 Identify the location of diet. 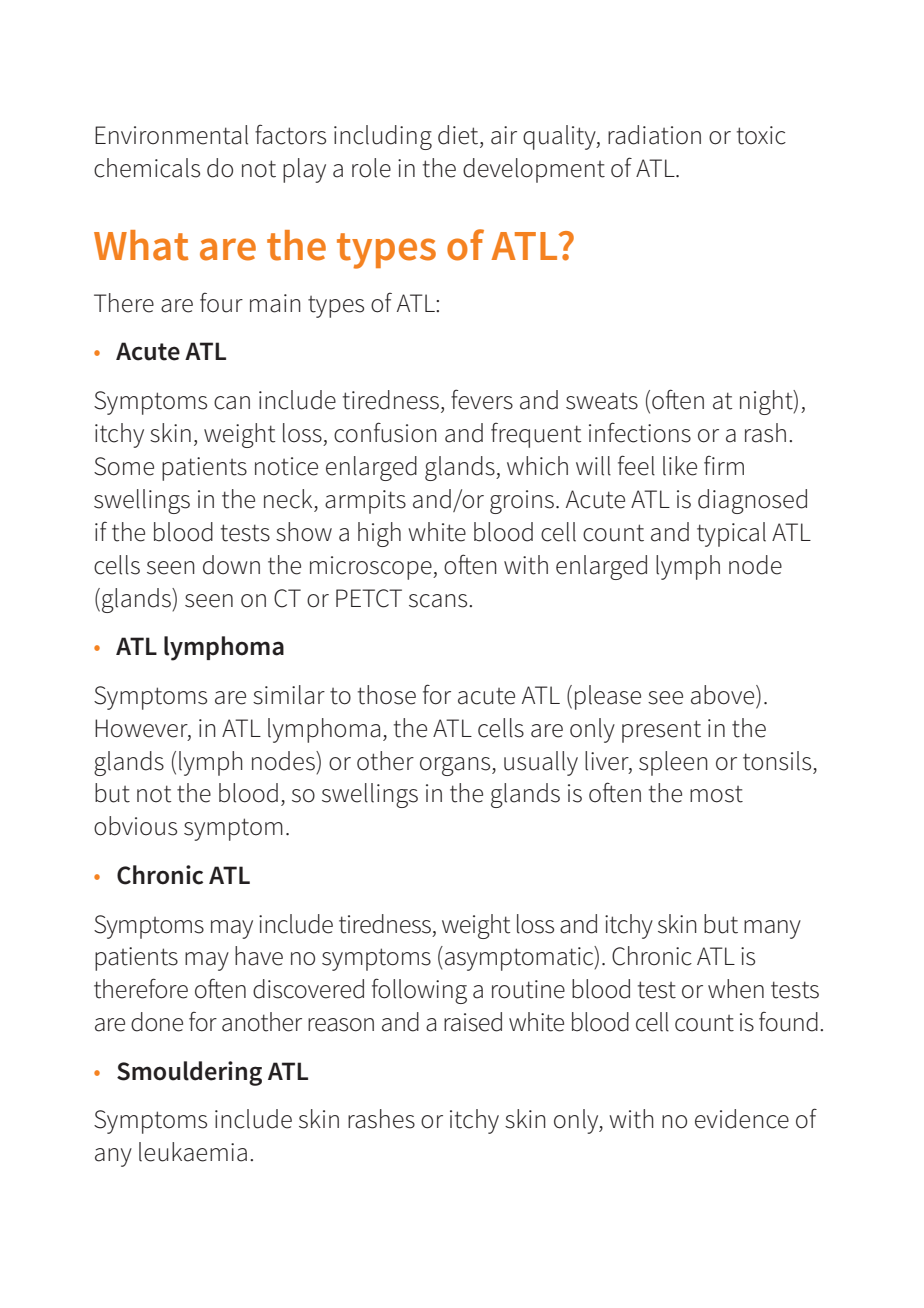
(458, 135).
